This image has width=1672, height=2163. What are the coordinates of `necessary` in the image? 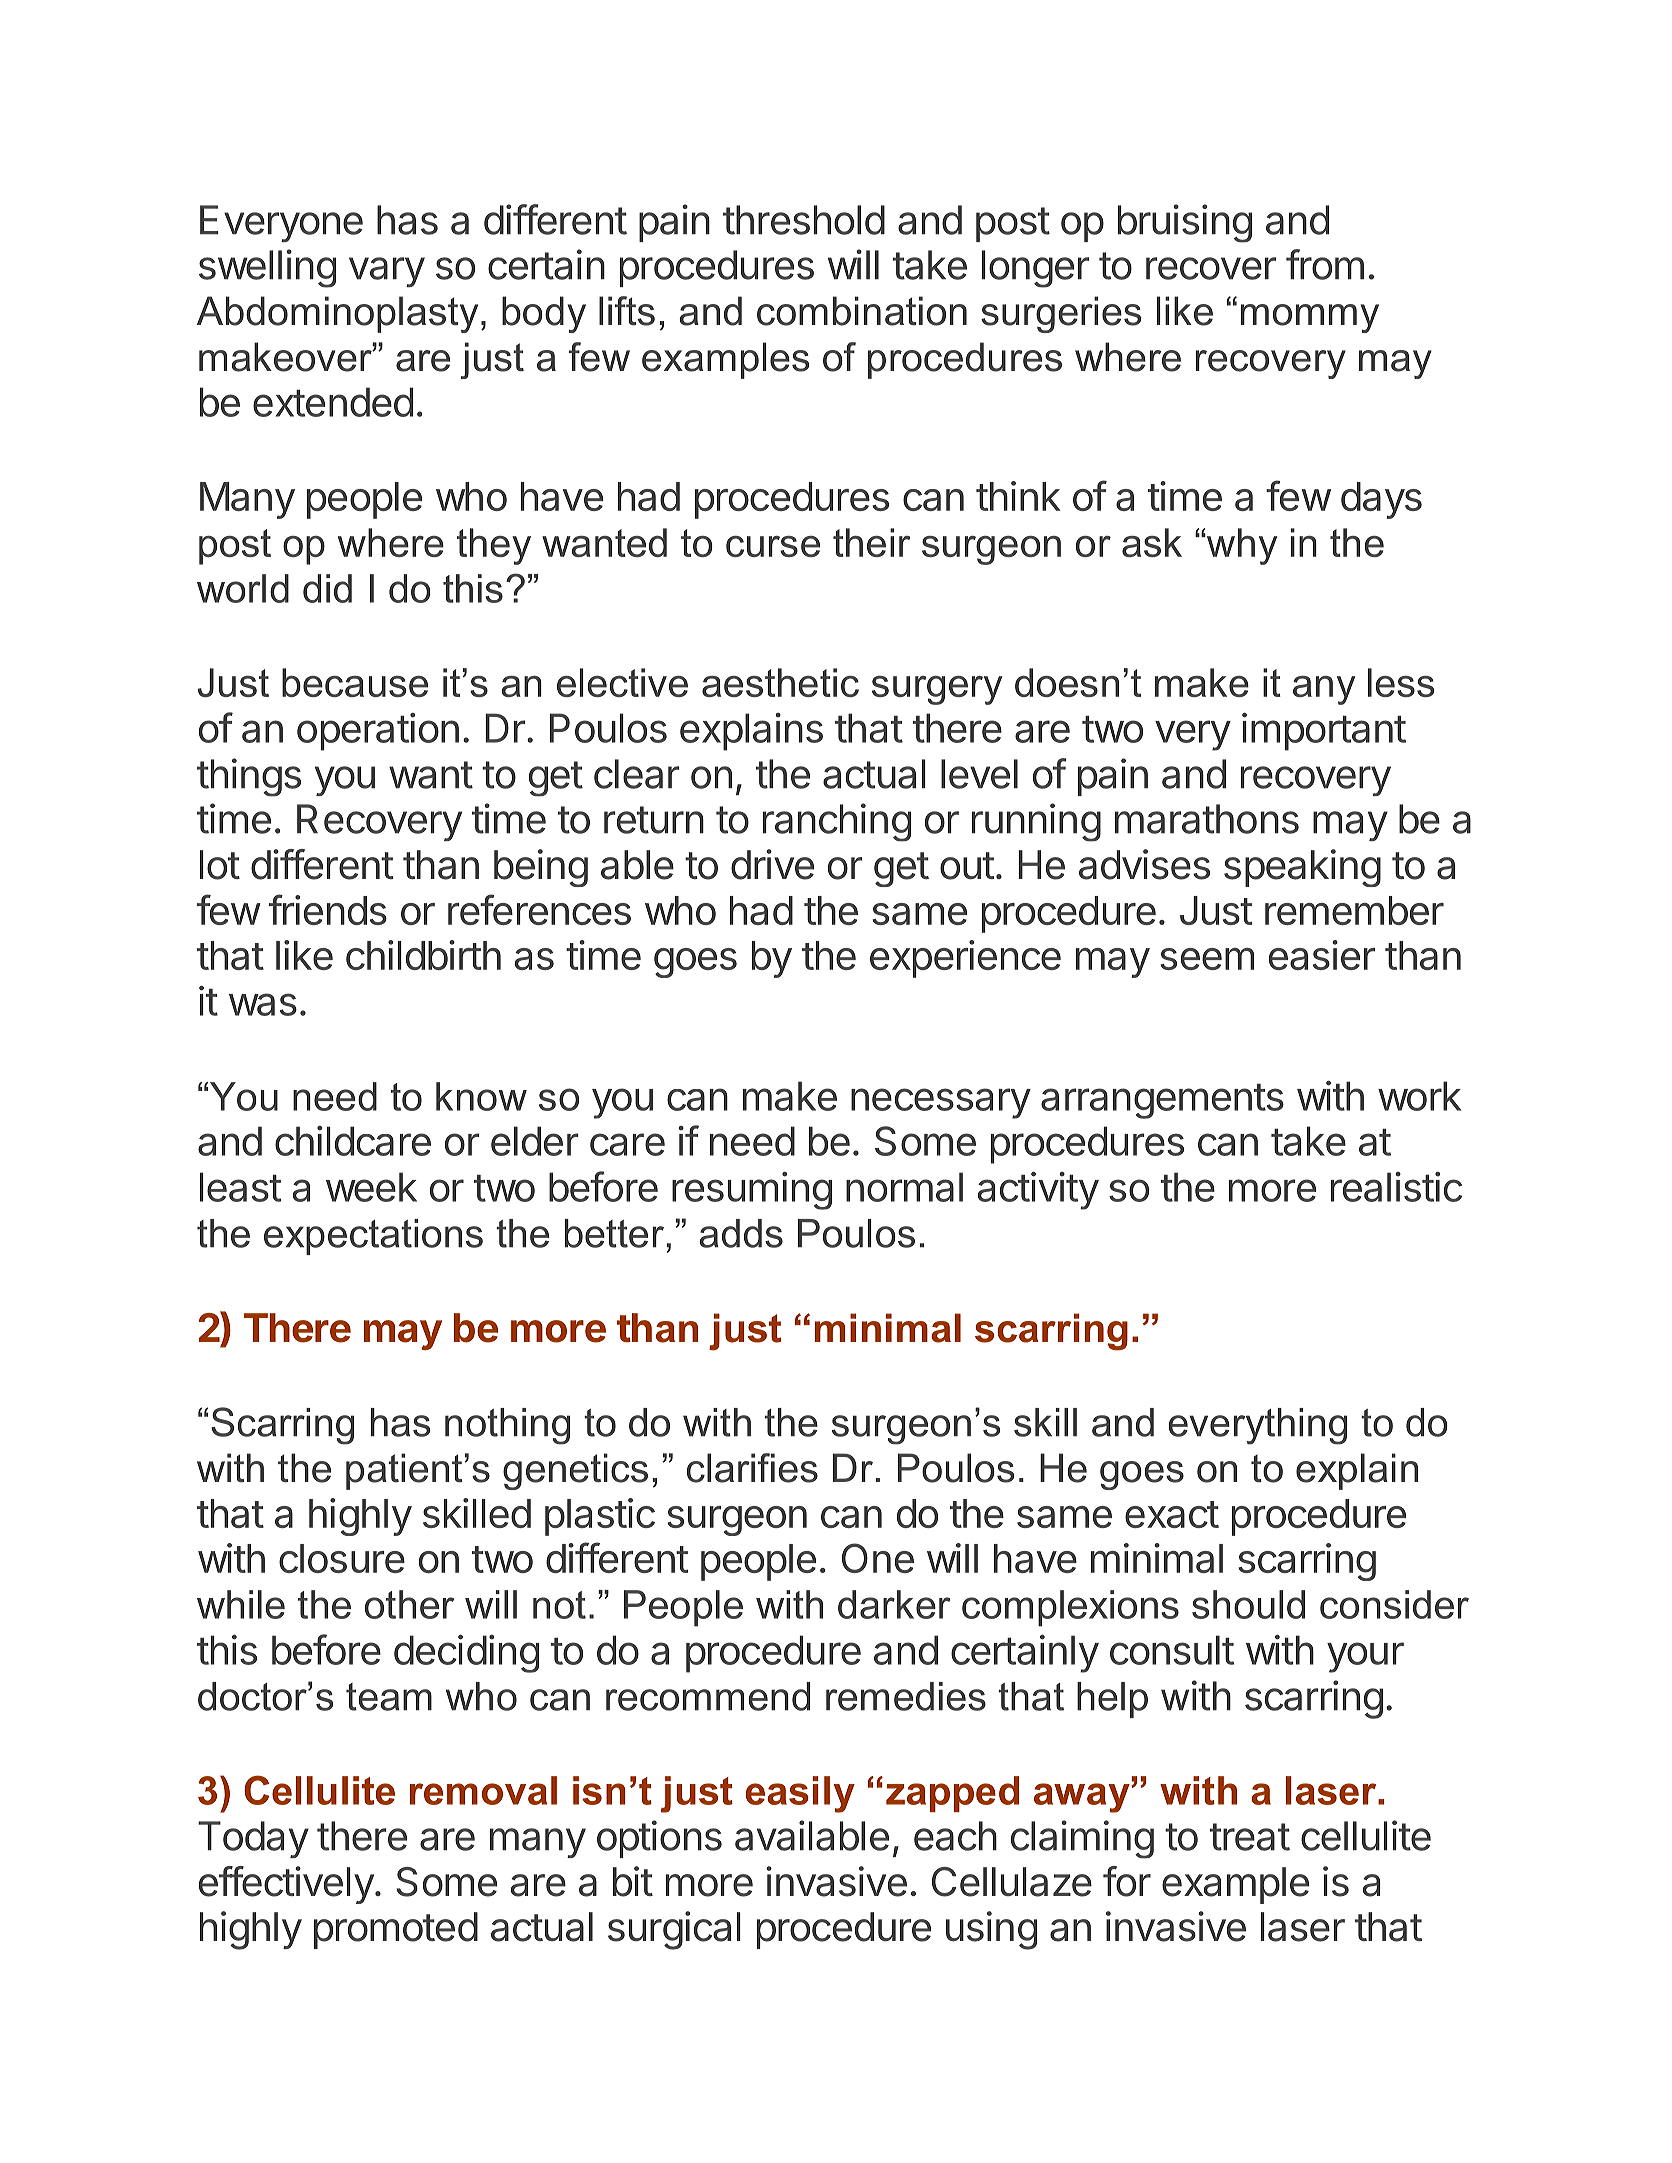 It's located at (941, 1103).
